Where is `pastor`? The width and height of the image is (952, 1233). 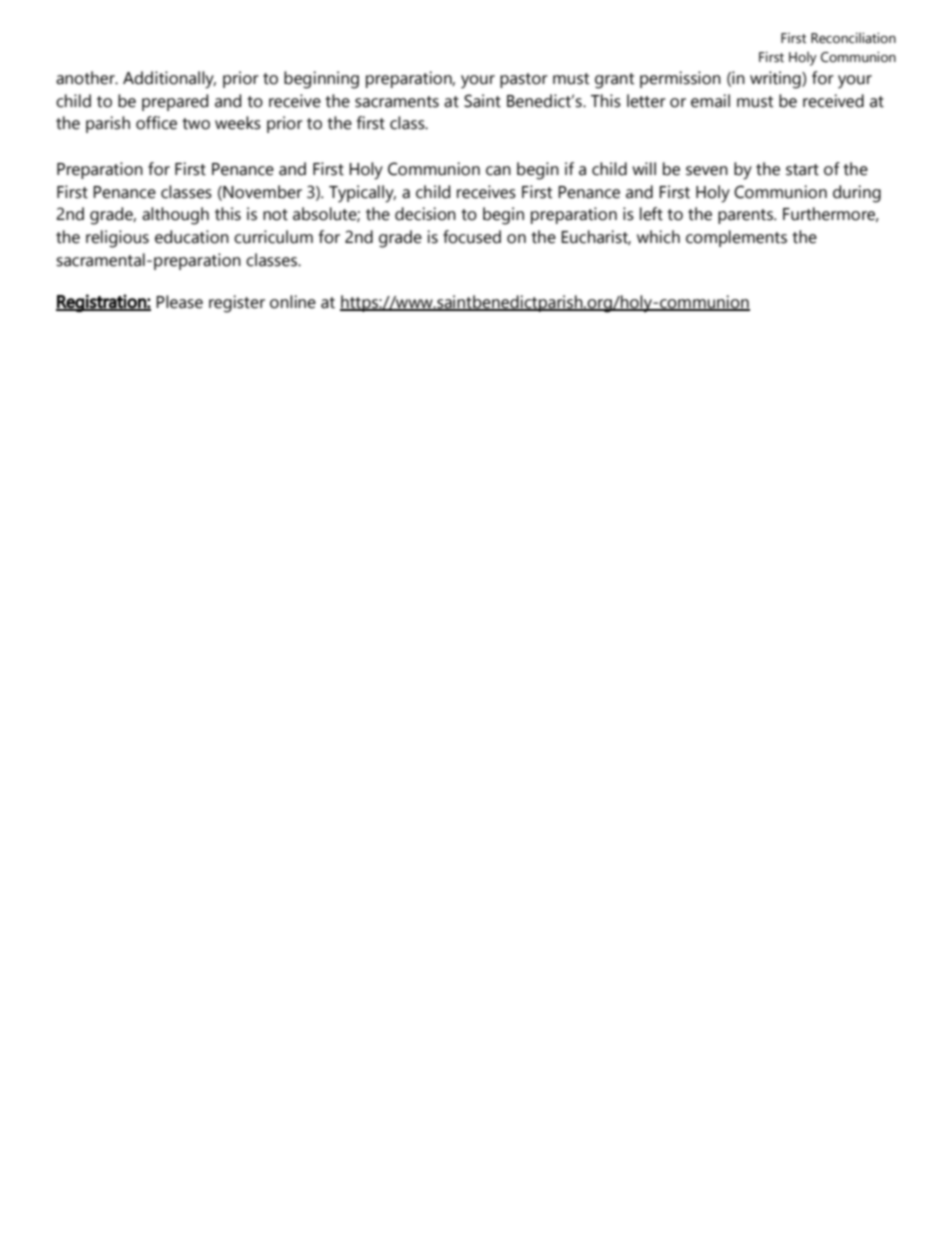 pastor is located at coordinates (524, 80).
